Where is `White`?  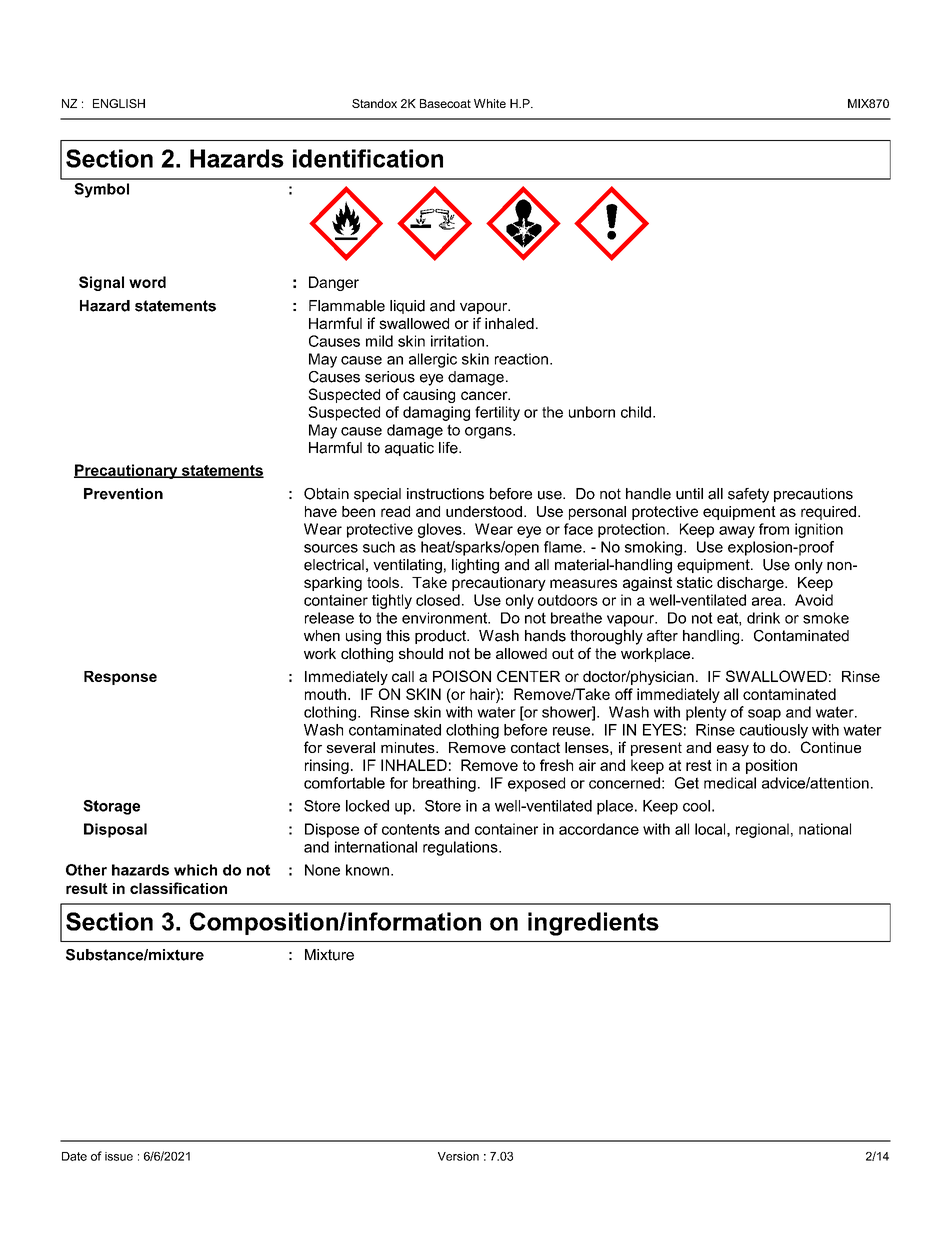
White is located at coordinates (490, 103).
